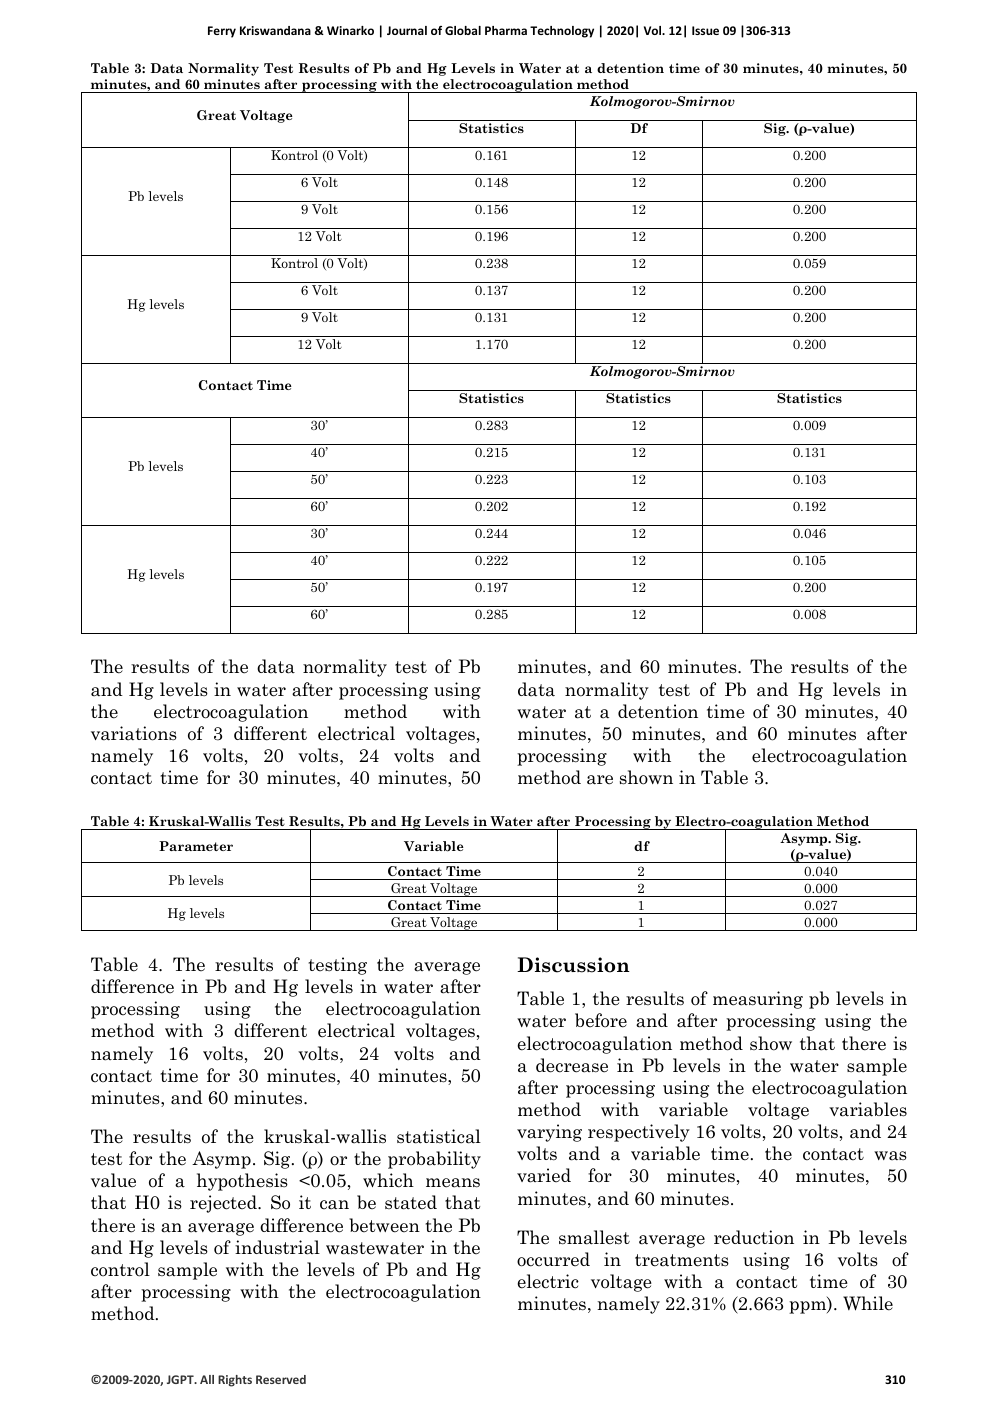 The height and width of the page is (1411, 998). I want to click on are, so click(600, 780).
